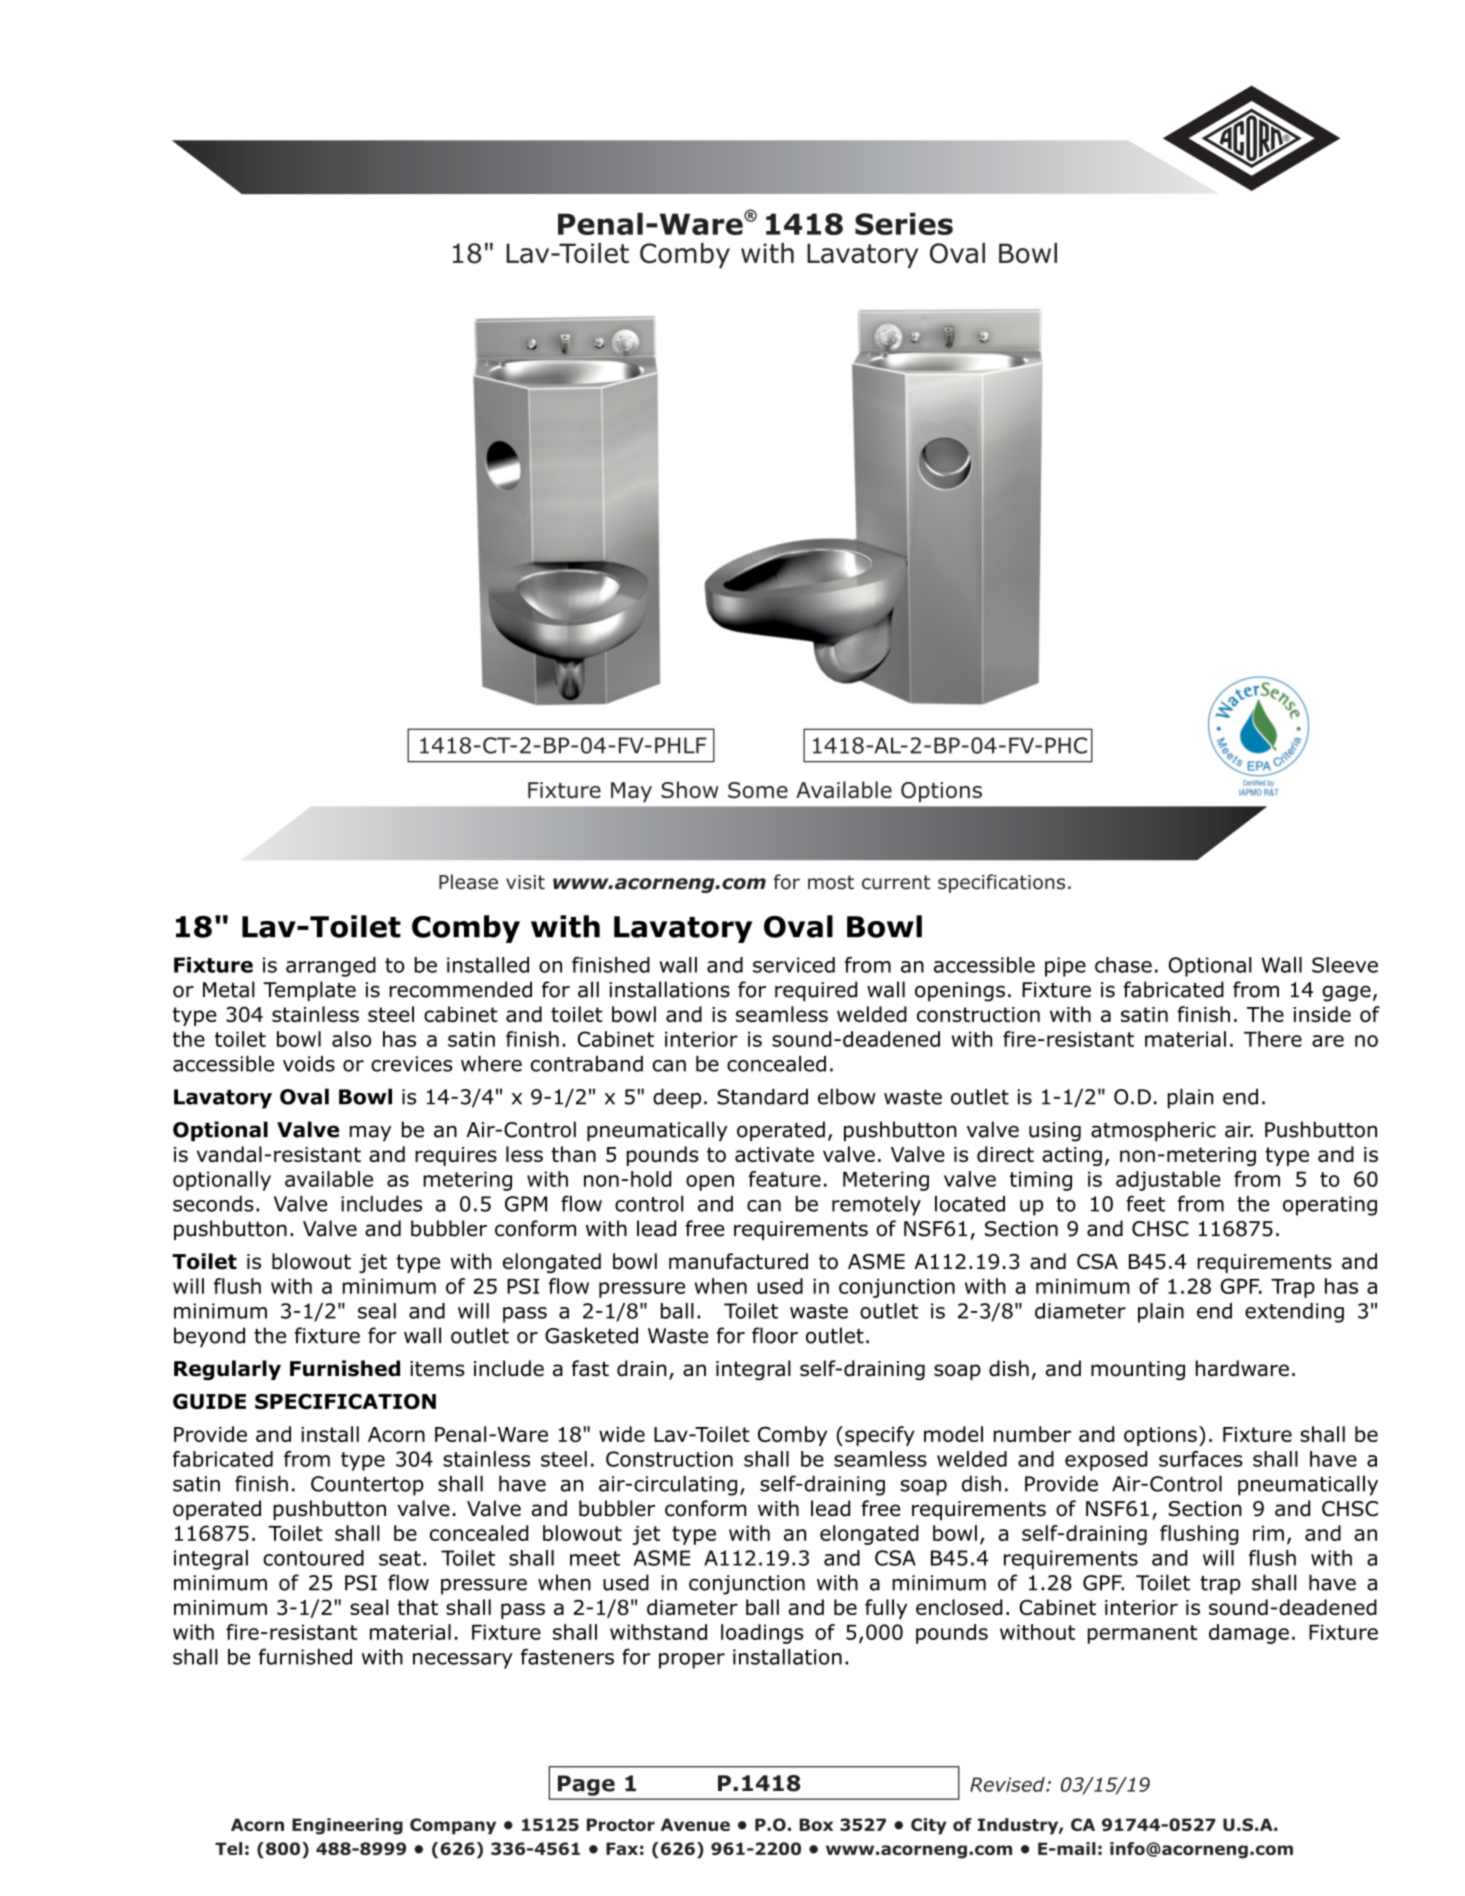 The width and height of the image is (1465, 1896). What do you see at coordinates (758, 790) in the image?
I see `Some` at bounding box center [758, 790].
